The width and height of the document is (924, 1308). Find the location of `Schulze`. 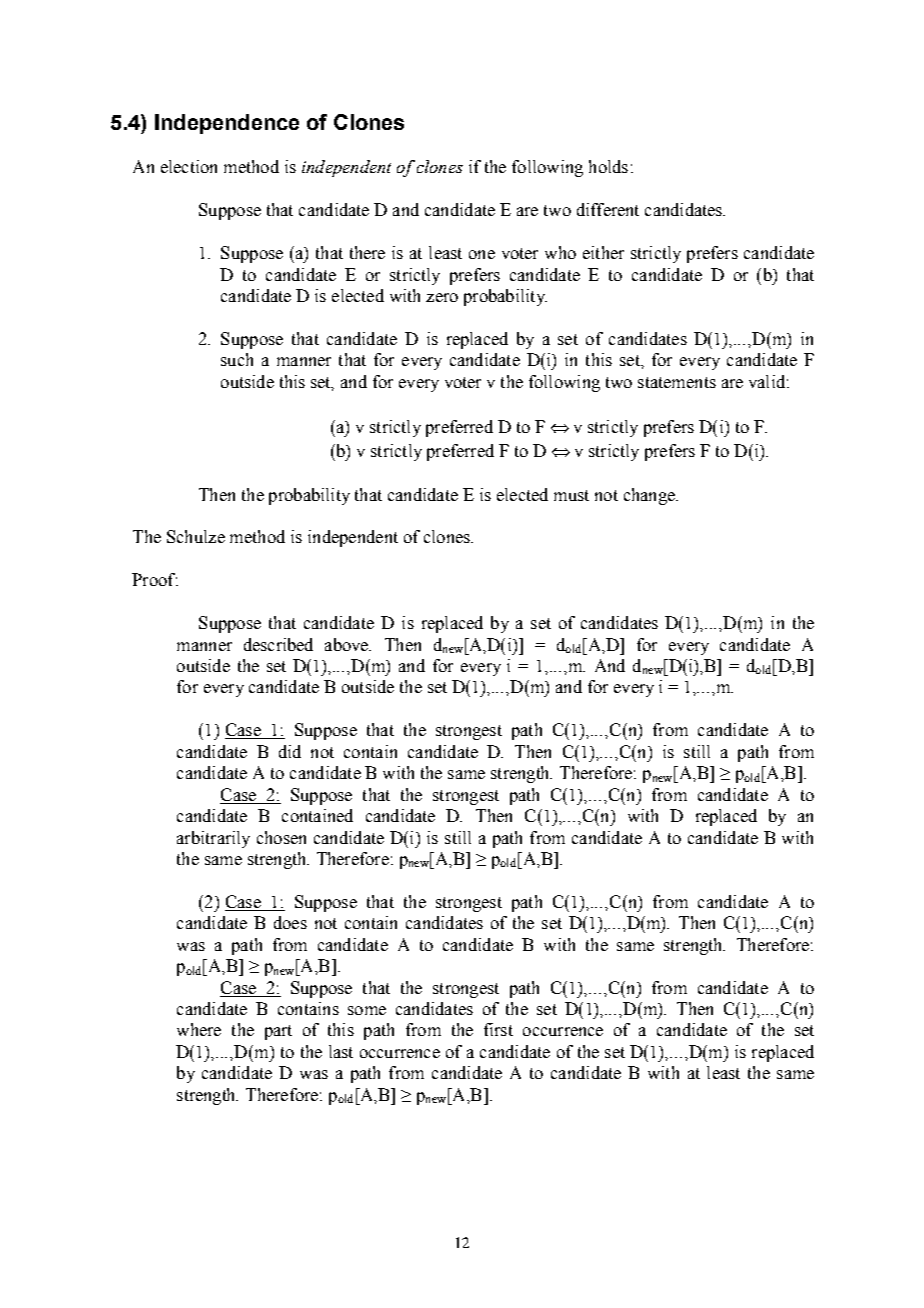

Schulze is located at coordinates (196, 536).
